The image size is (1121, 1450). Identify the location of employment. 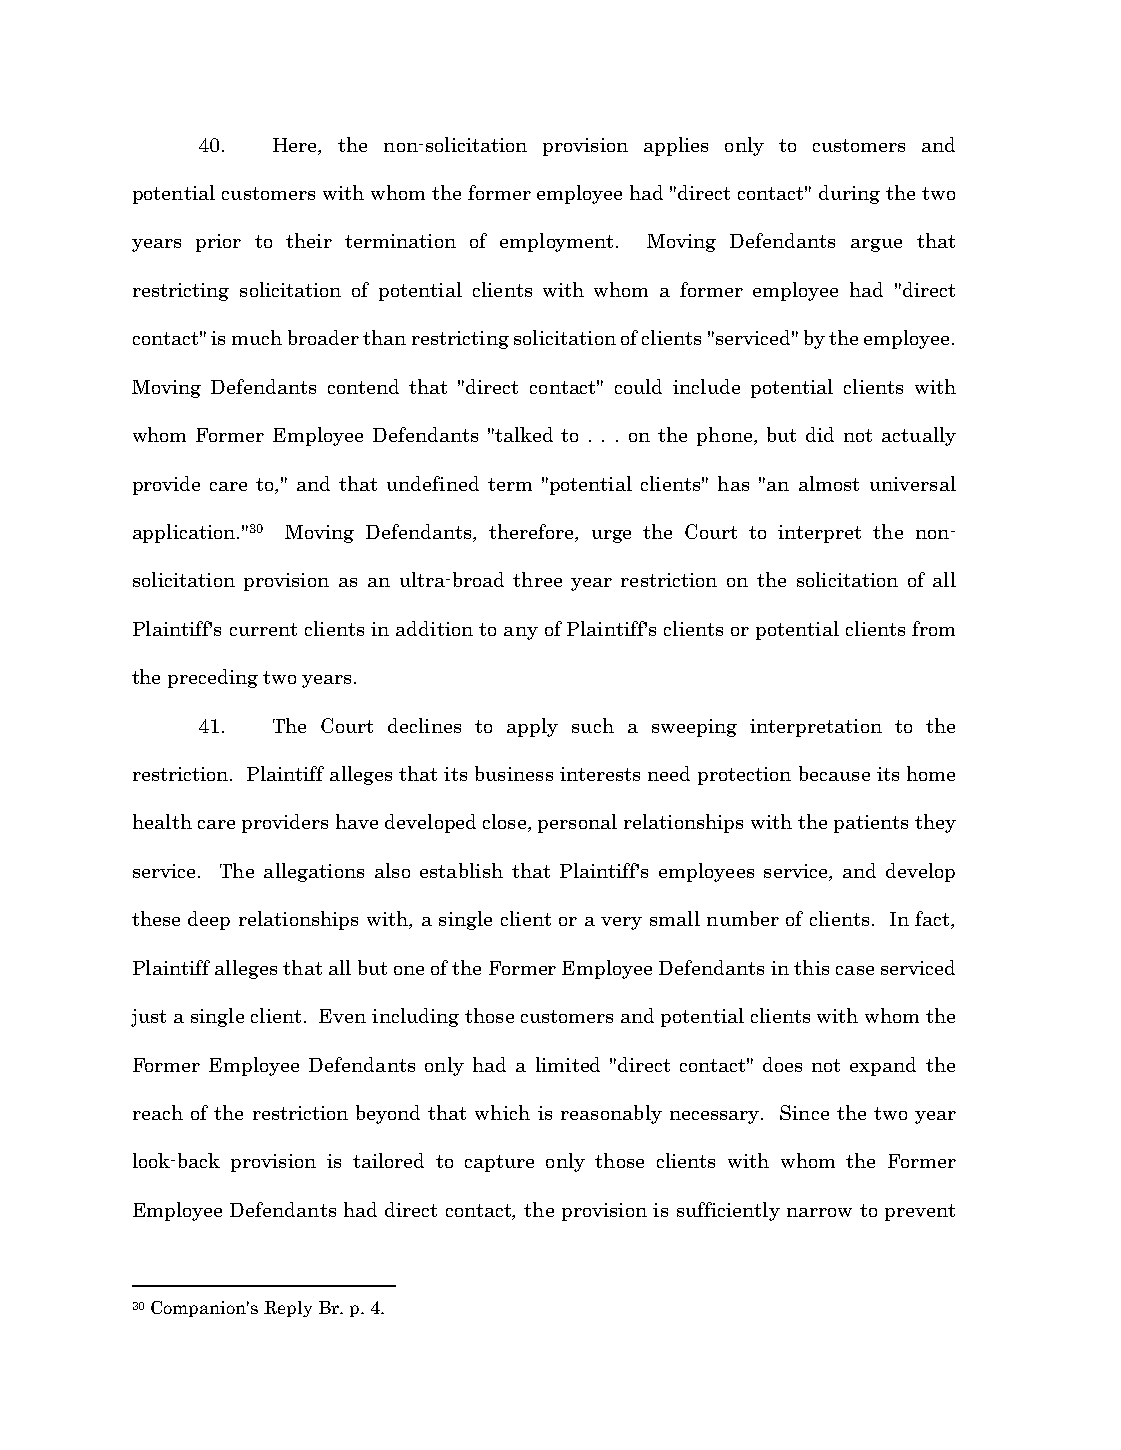
(558, 242).
